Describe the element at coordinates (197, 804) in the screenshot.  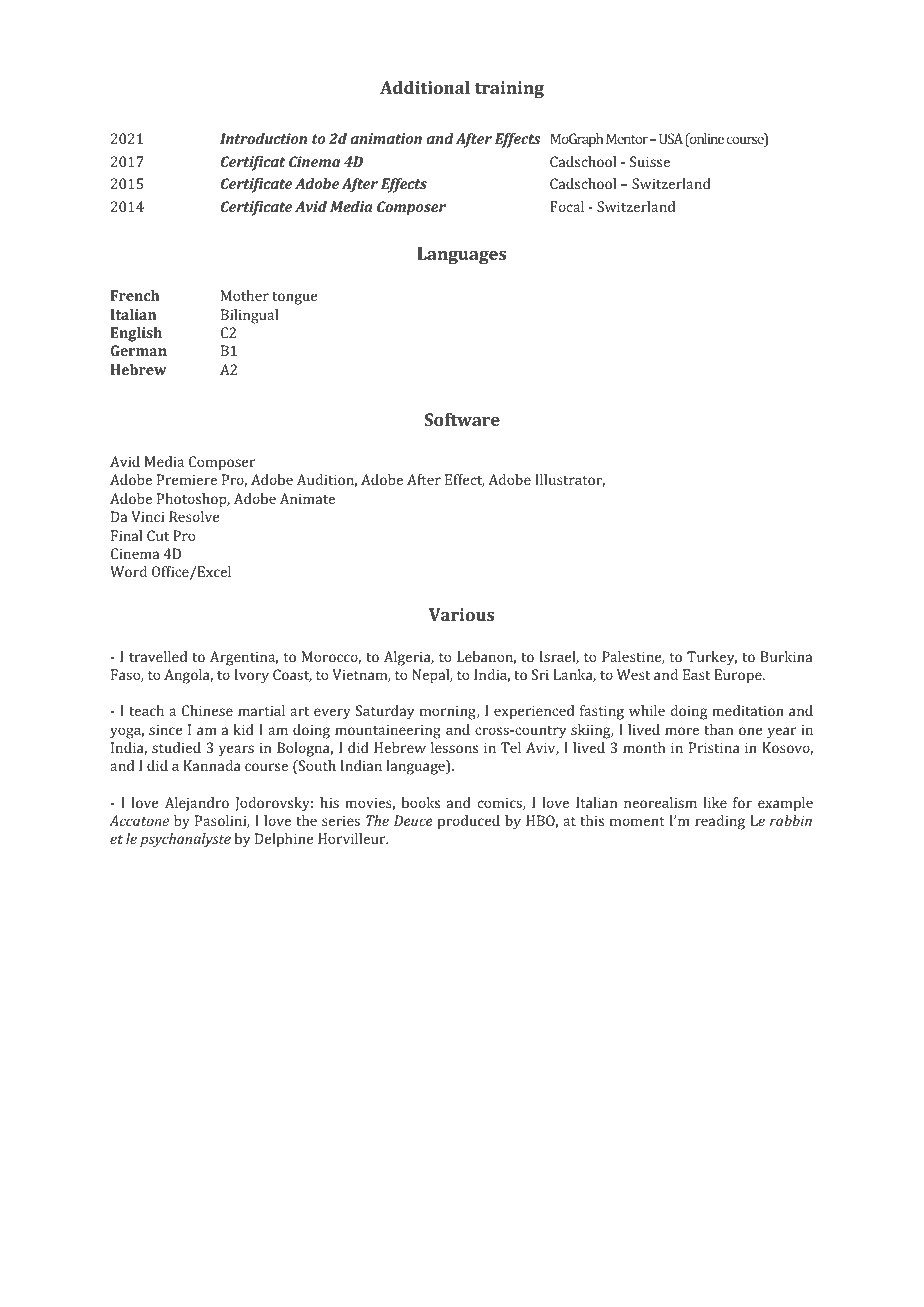
I see `Alejandro` at that location.
